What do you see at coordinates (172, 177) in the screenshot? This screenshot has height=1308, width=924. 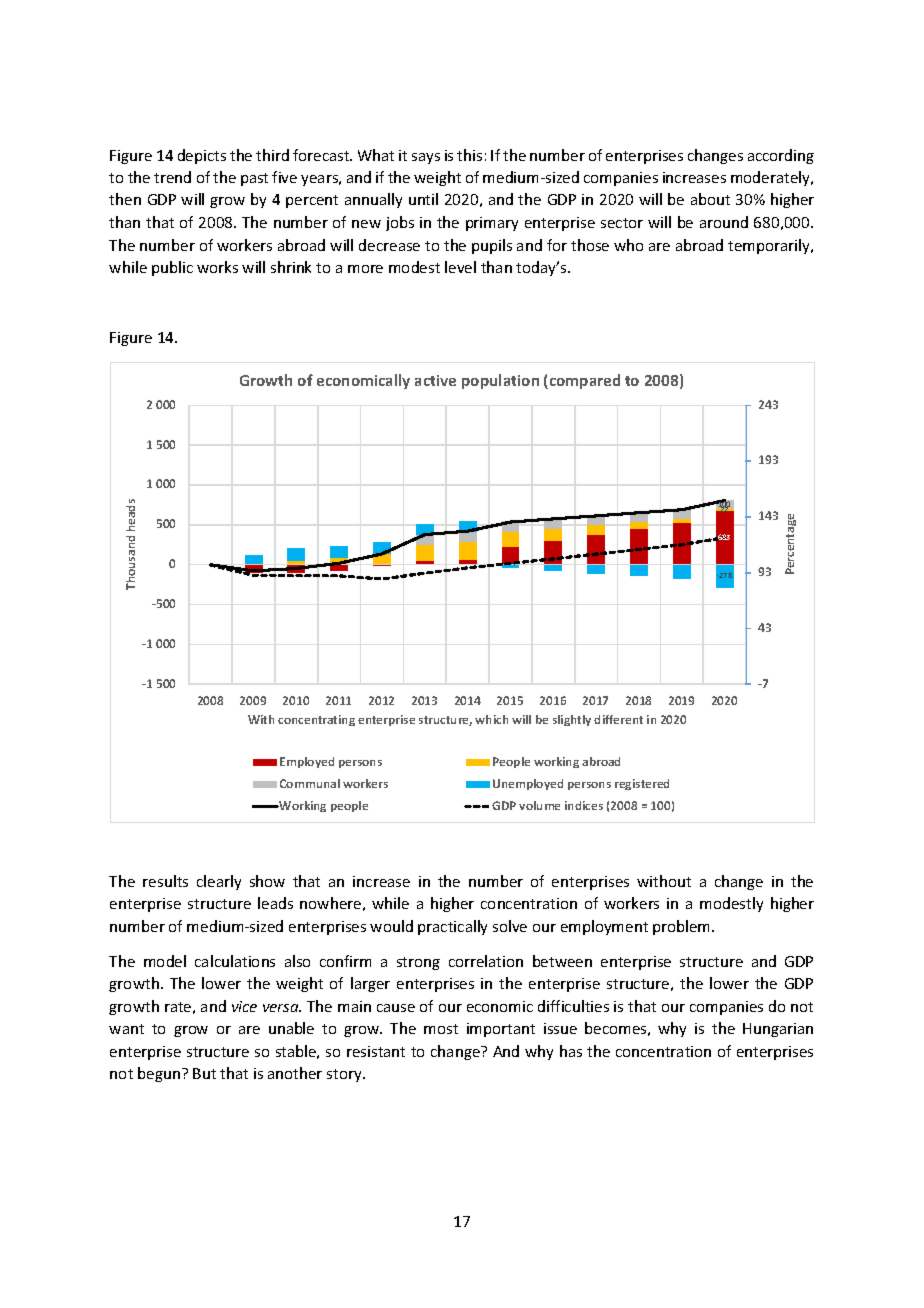 I see `trend` at bounding box center [172, 177].
